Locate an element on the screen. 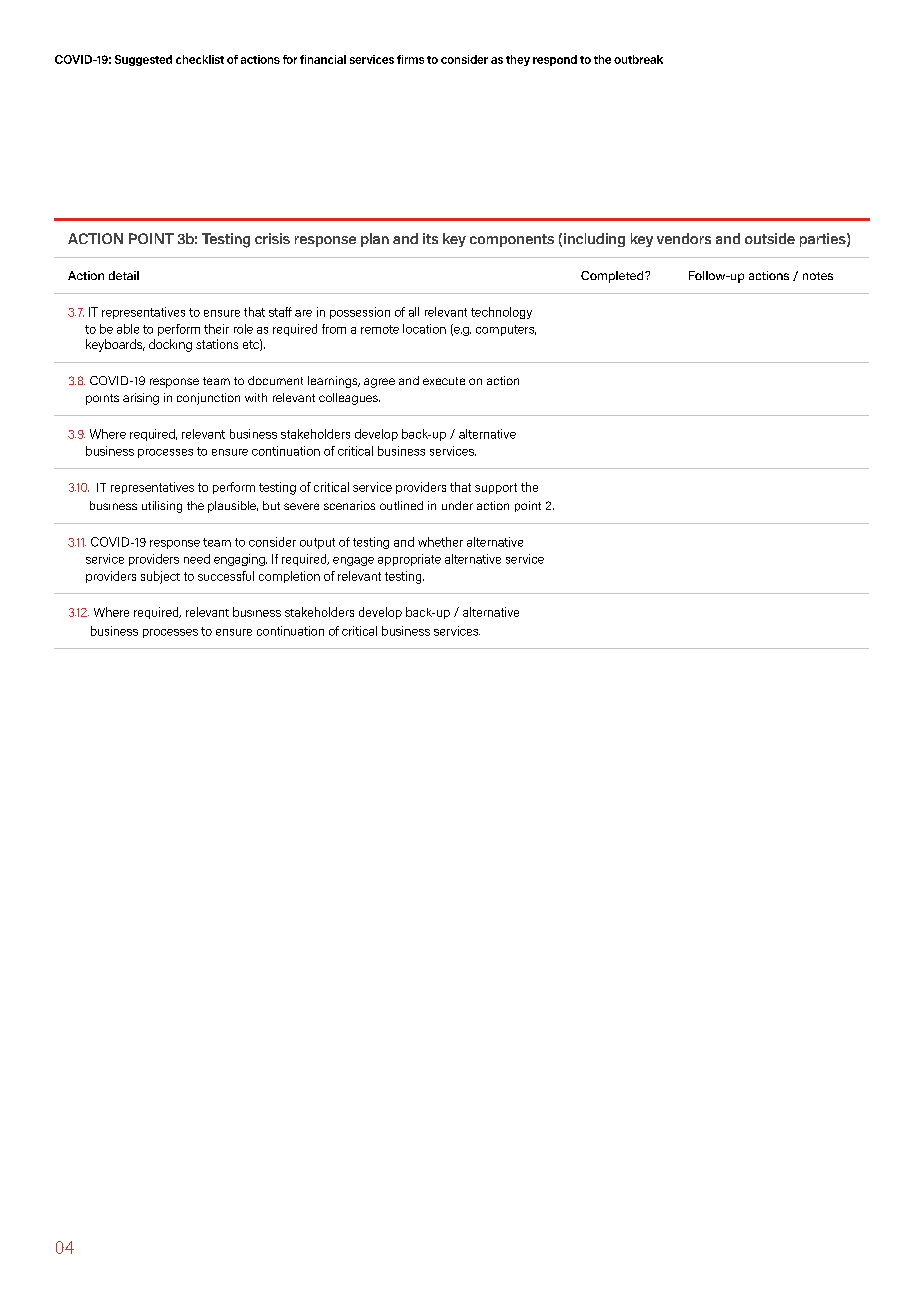 This screenshot has width=924, height=1308. they is located at coordinates (518, 60).
